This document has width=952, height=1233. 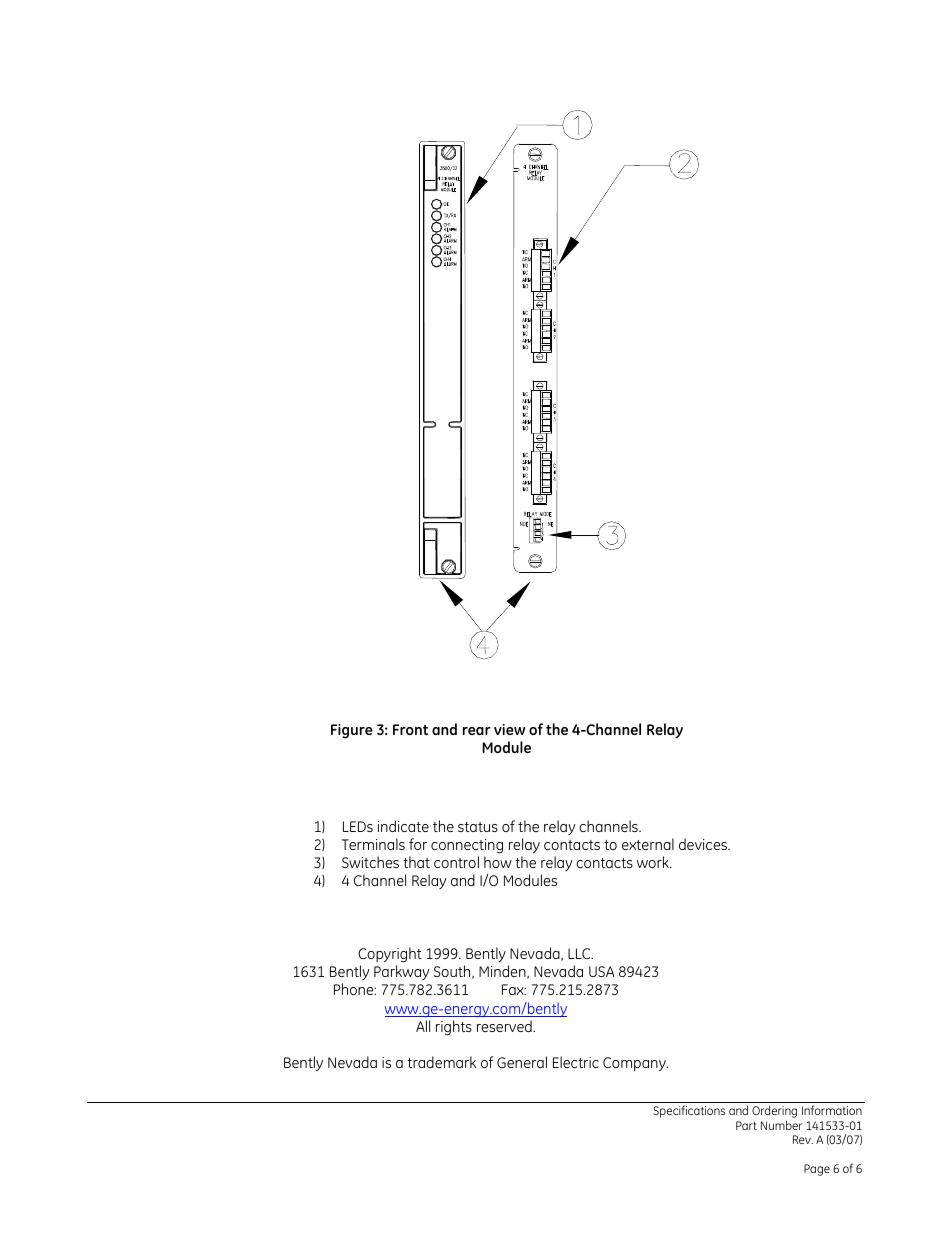 What do you see at coordinates (689, 1111) in the document?
I see `Specifications` at bounding box center [689, 1111].
